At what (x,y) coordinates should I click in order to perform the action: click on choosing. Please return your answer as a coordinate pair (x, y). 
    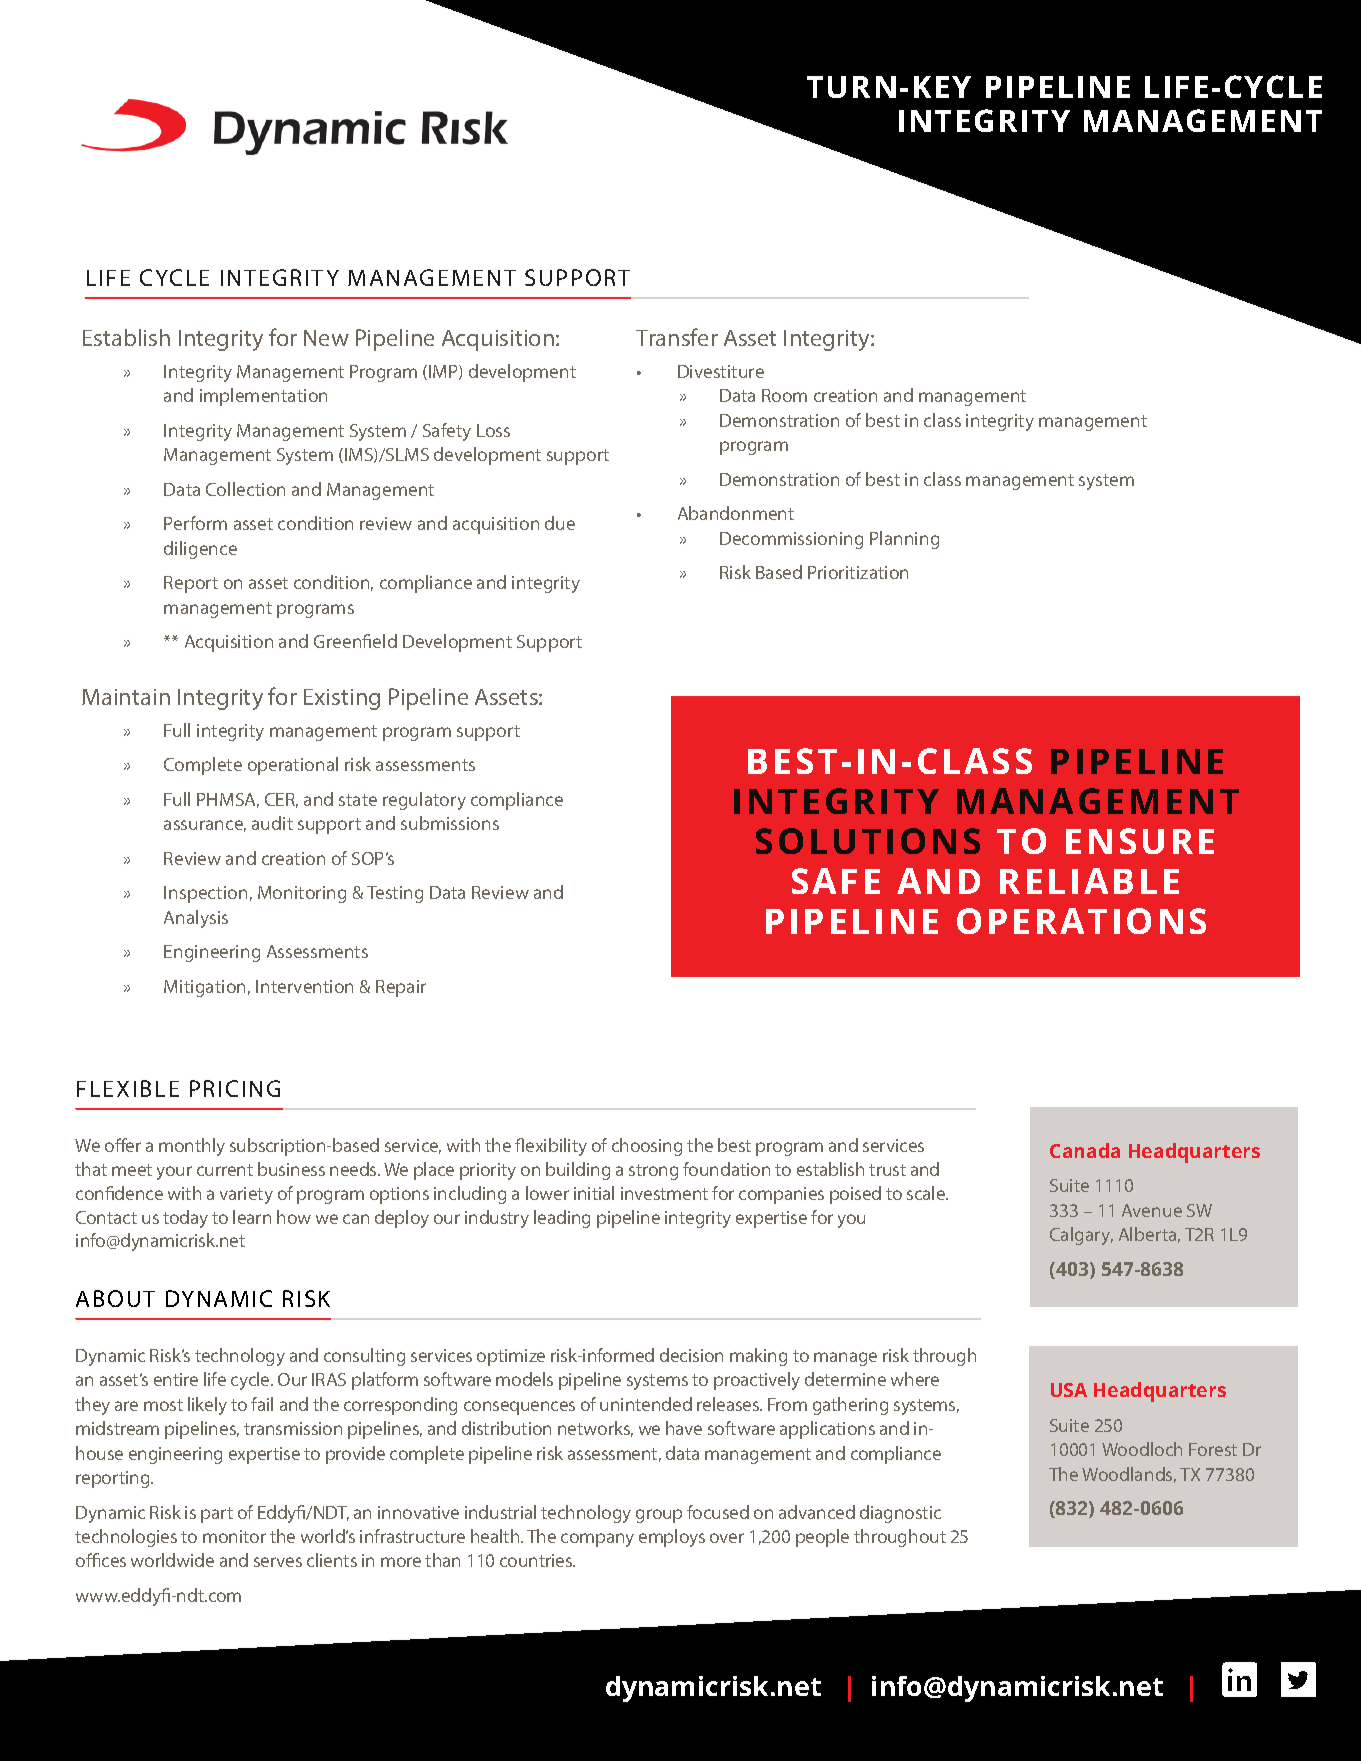
    Looking at the image, I should click on (647, 1147).
